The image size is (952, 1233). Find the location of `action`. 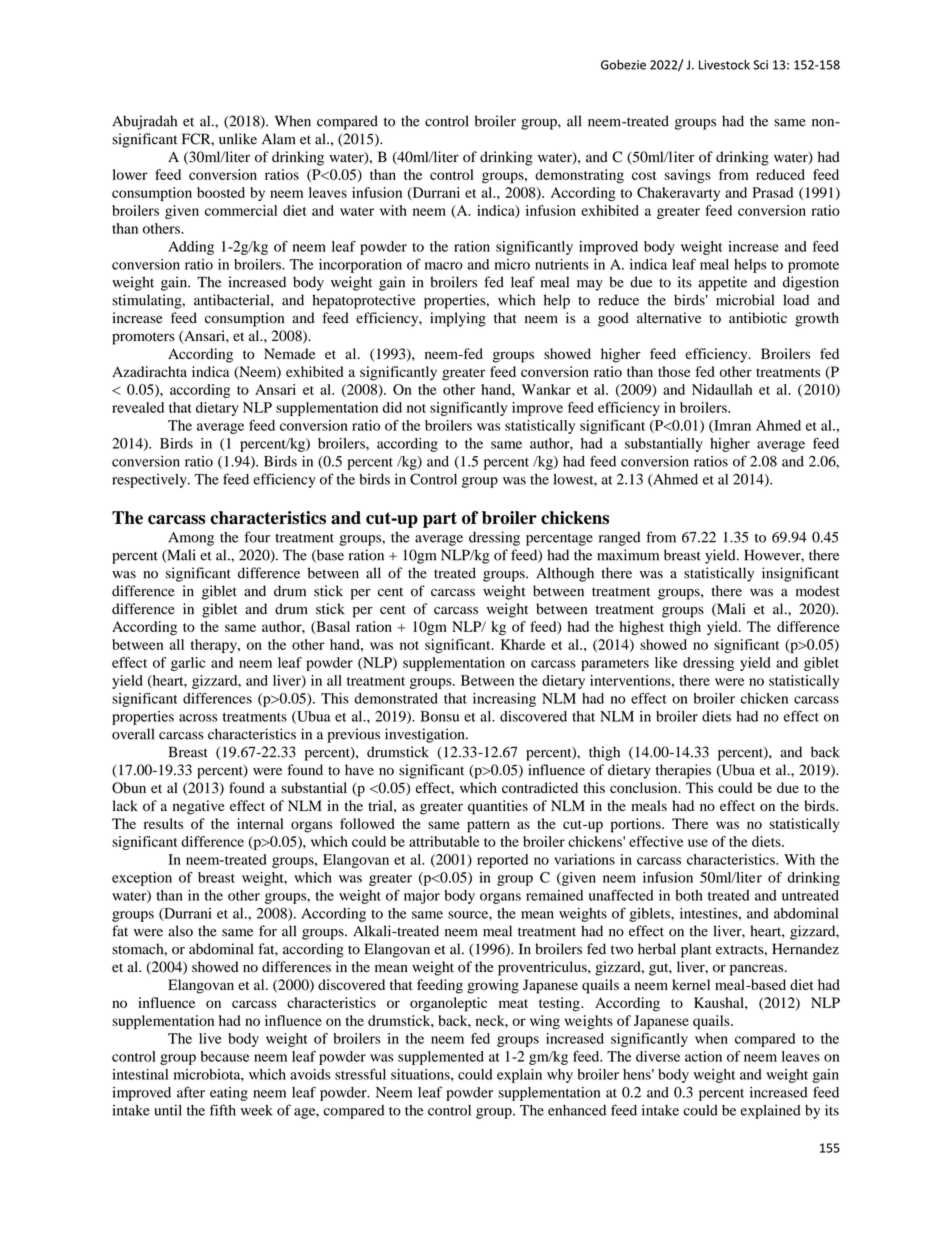

action is located at coordinates (703, 1056).
